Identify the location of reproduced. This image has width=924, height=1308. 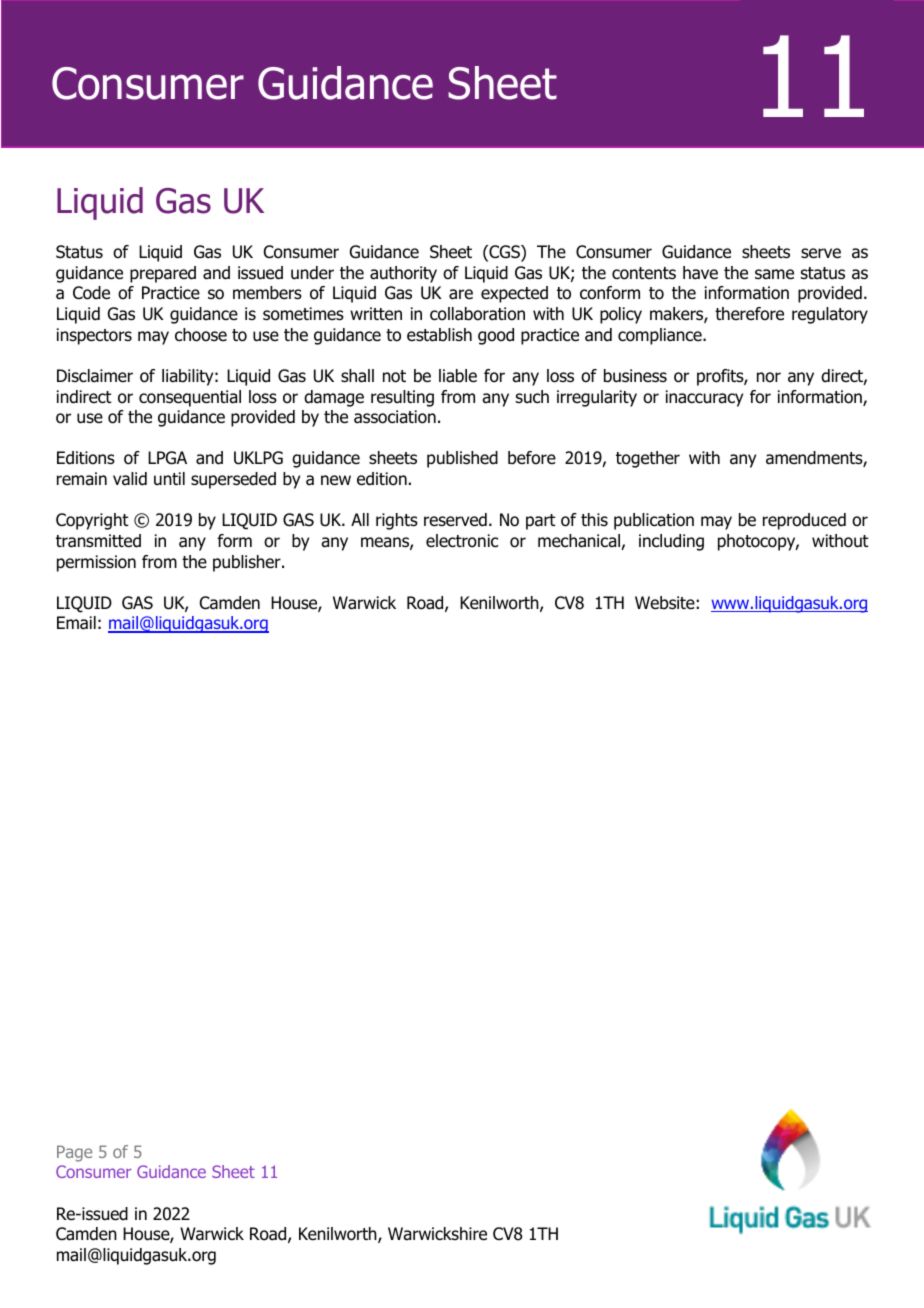
(804, 521).
